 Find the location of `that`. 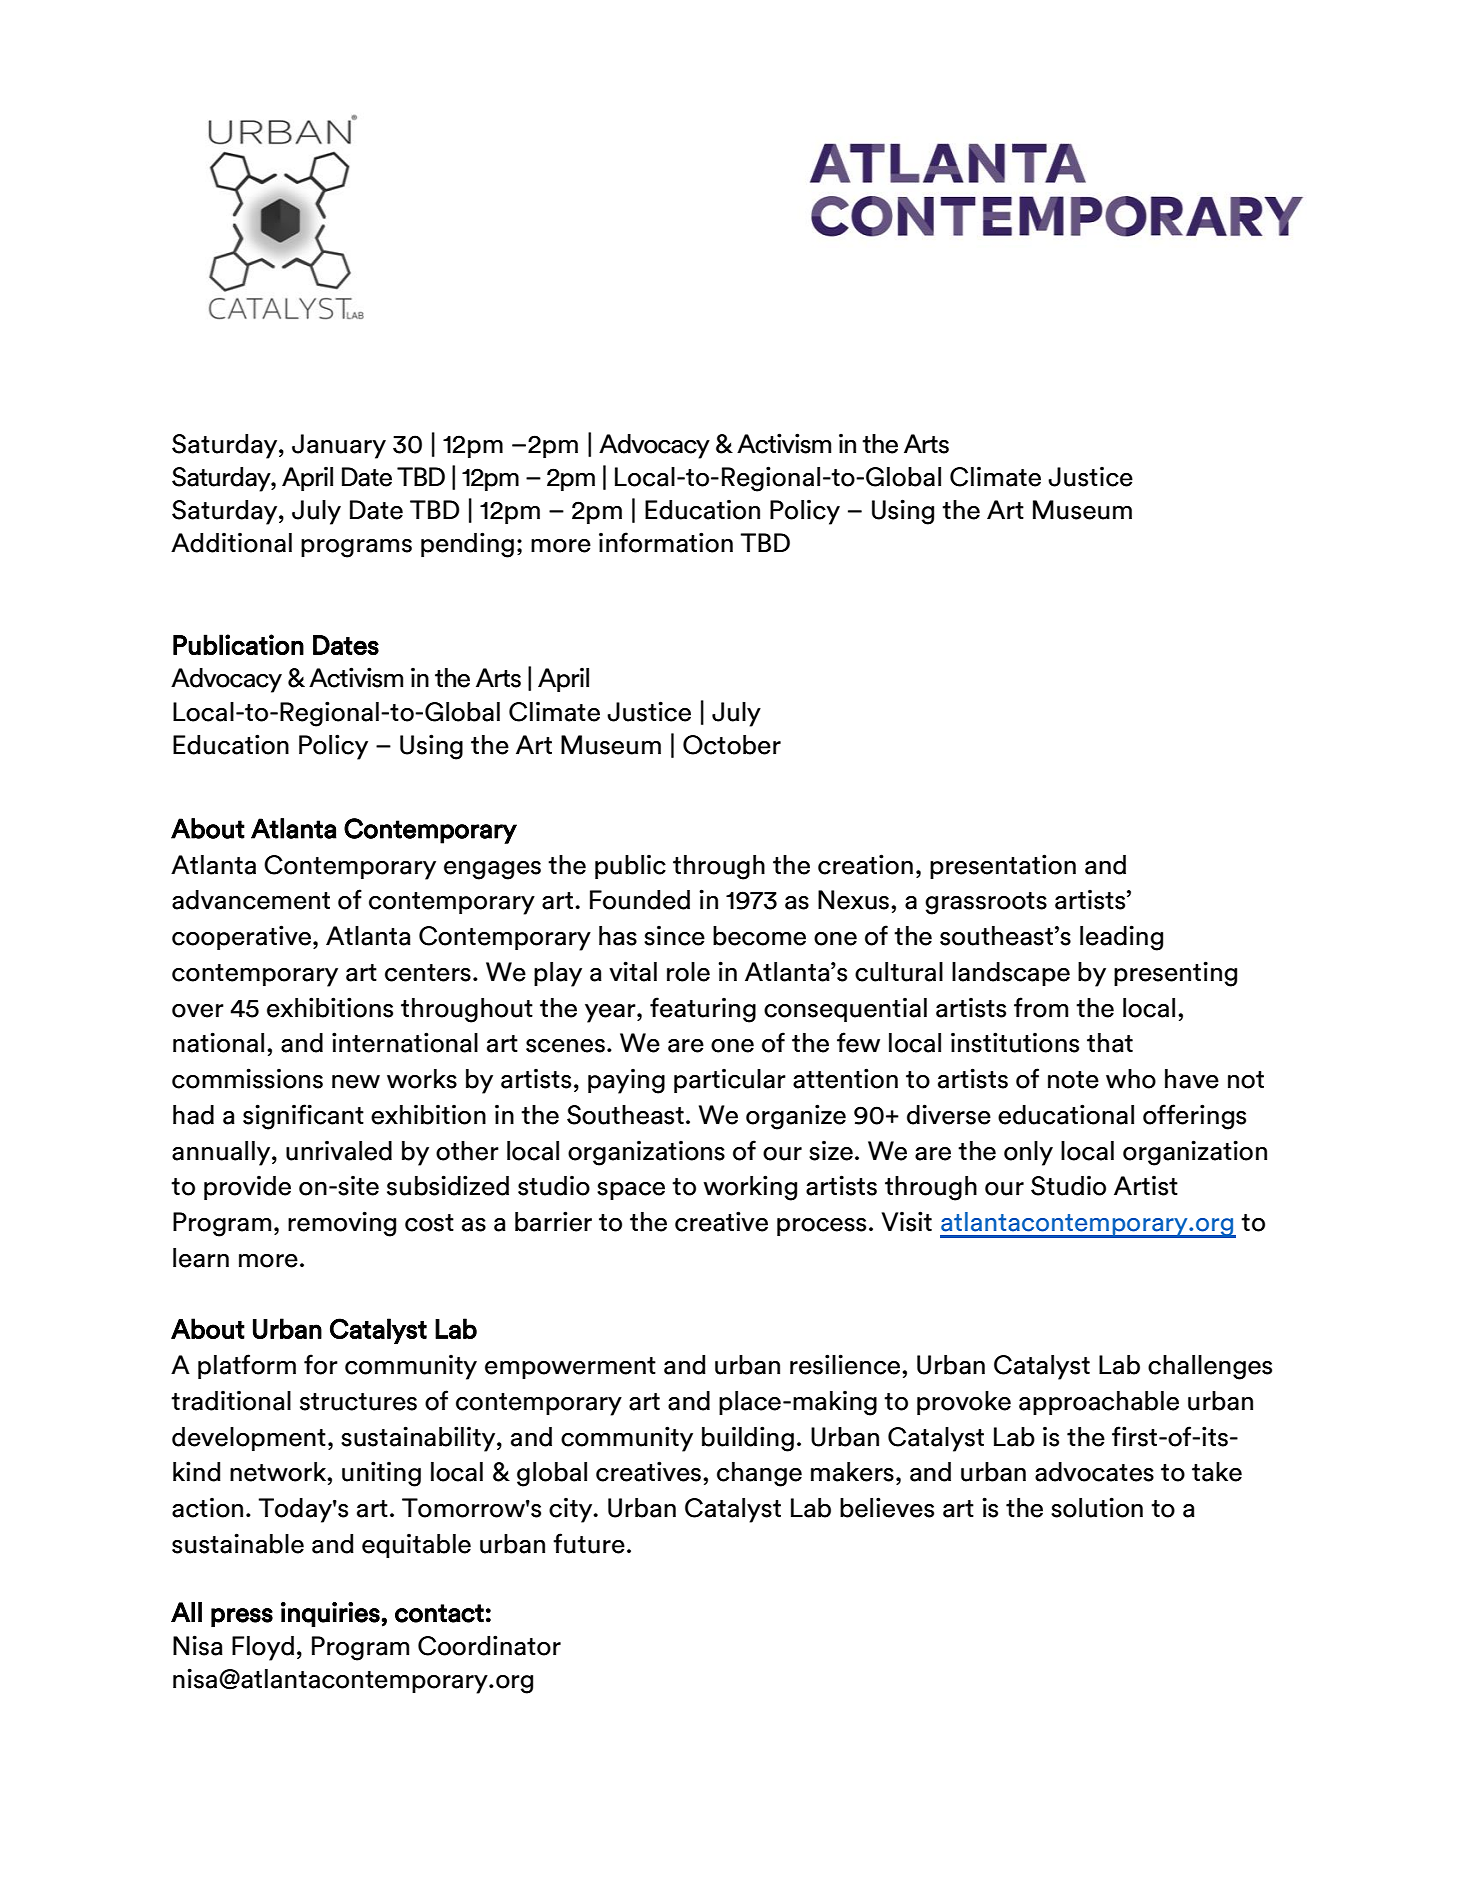

that is located at coordinates (1110, 1043).
